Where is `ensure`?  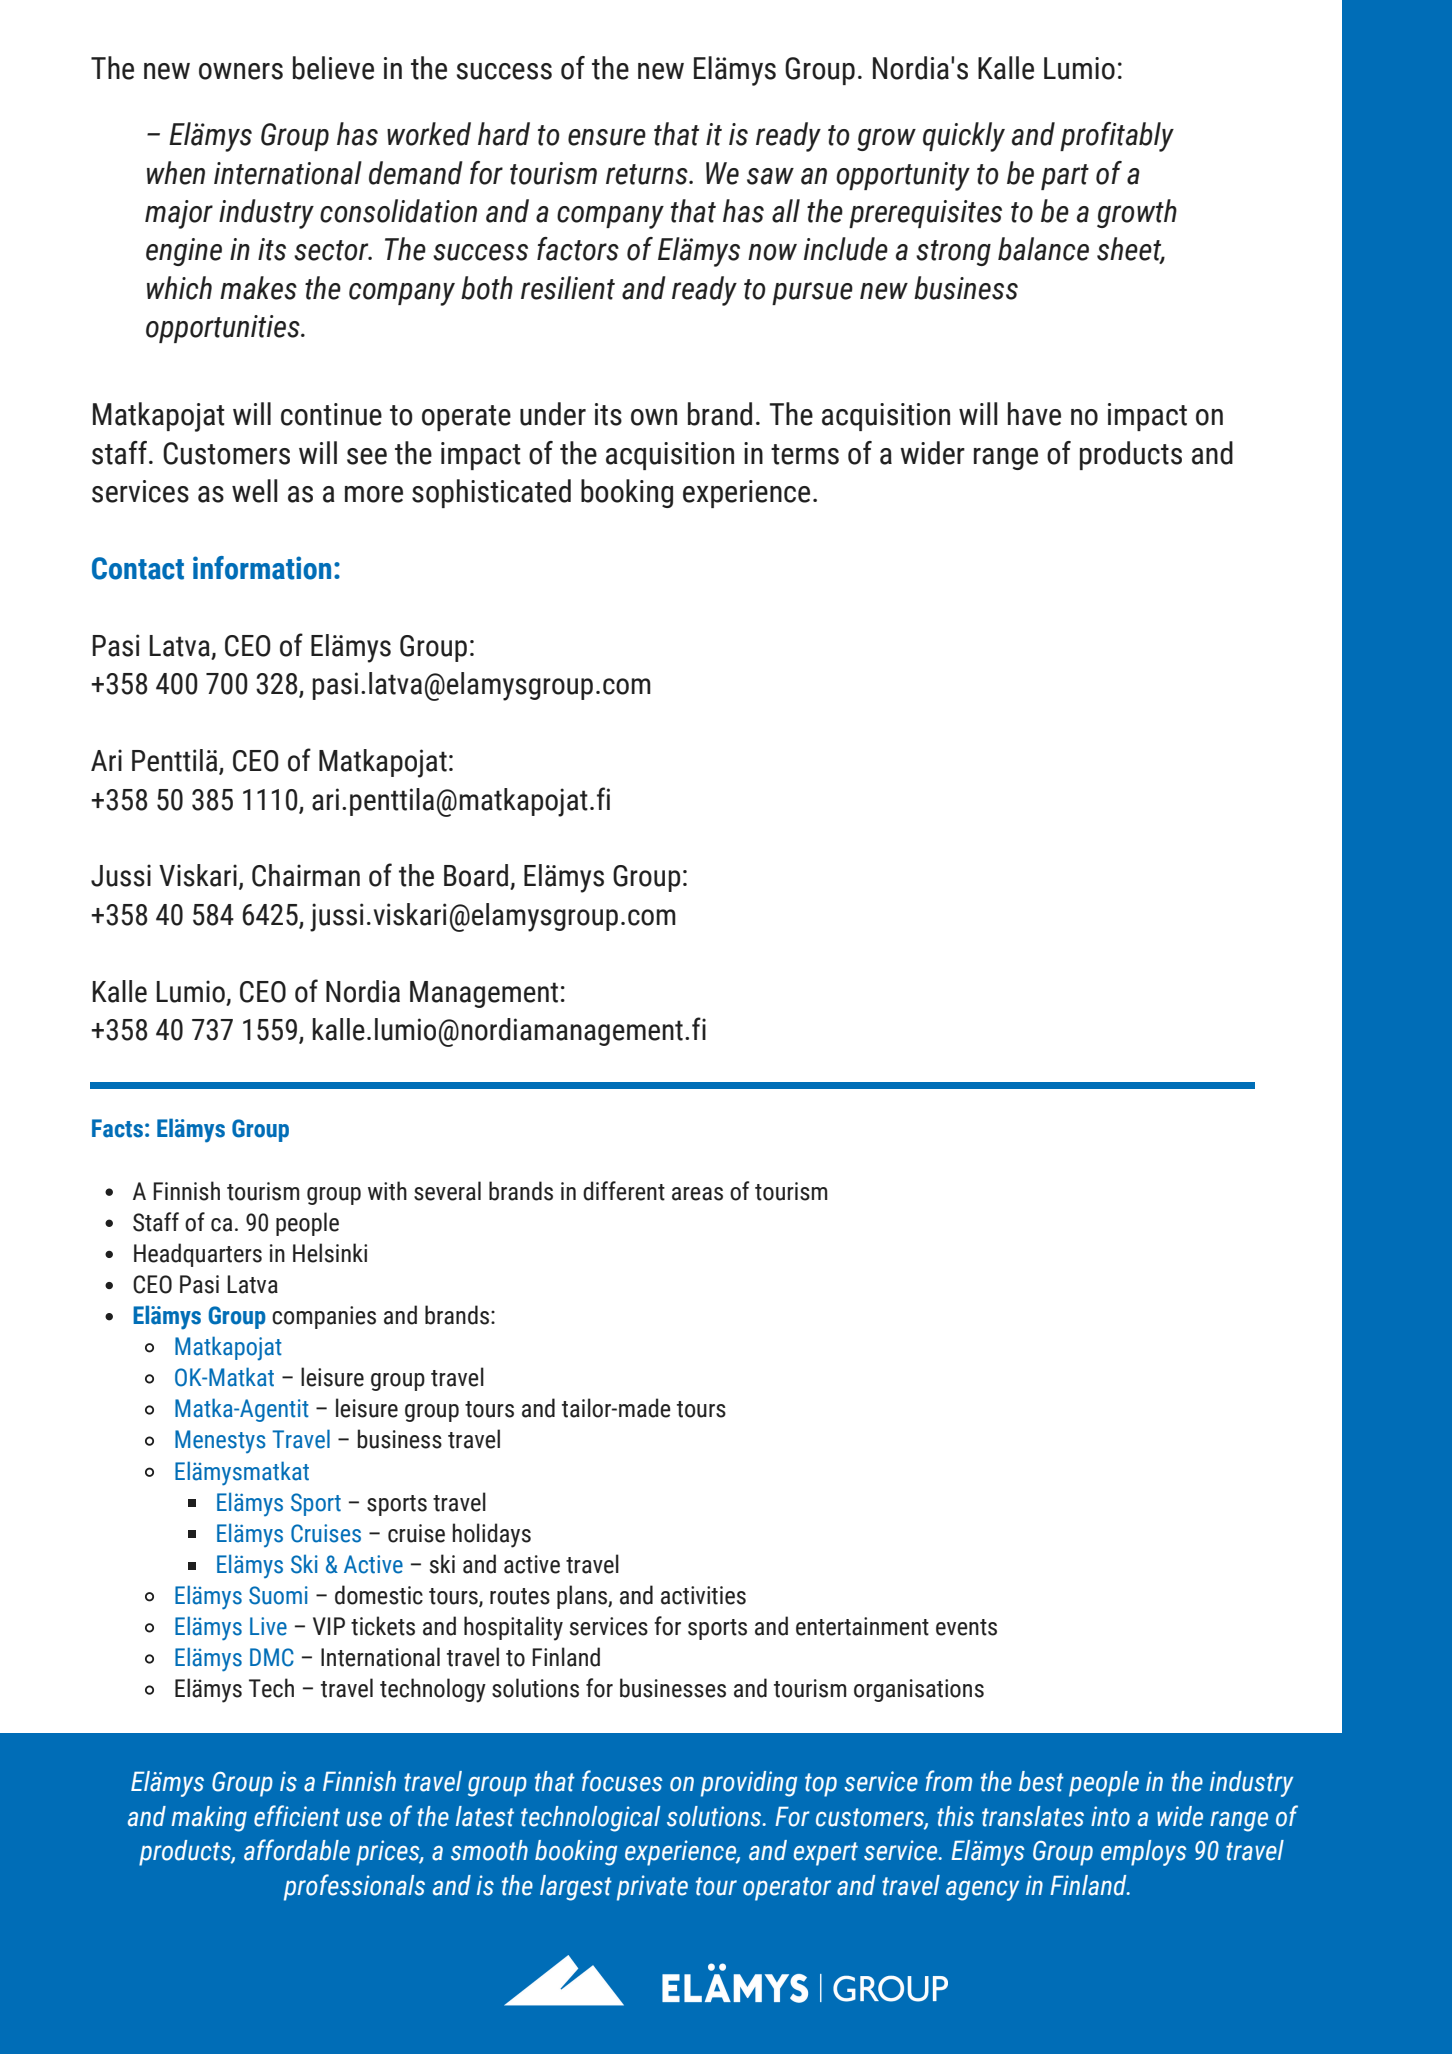
ensure is located at coordinates (607, 137).
